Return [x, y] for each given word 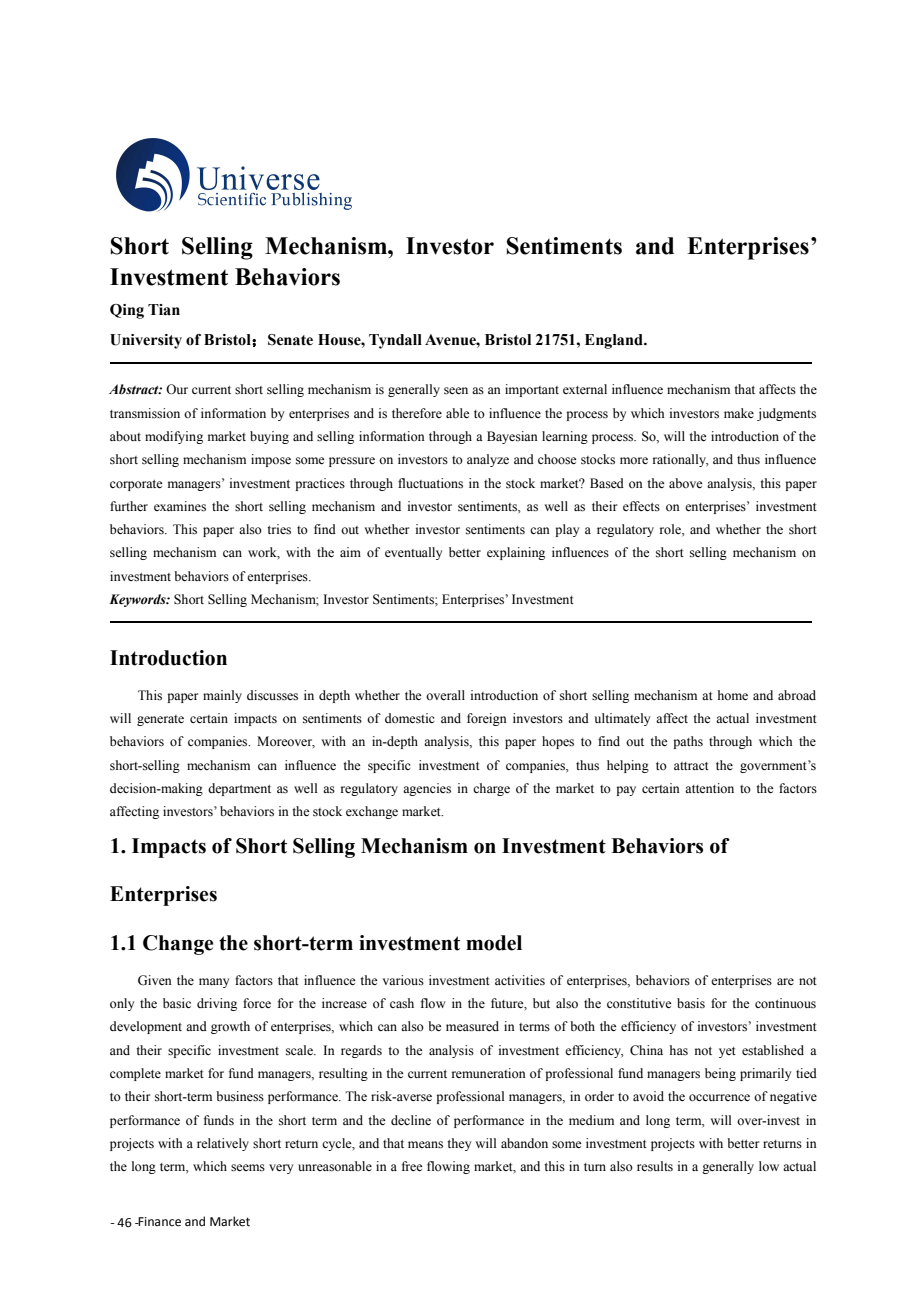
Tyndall [395, 341]
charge [491, 789]
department [239, 789]
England [615, 341]
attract [691, 766]
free [412, 1166]
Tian [164, 310]
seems [248, 1168]
